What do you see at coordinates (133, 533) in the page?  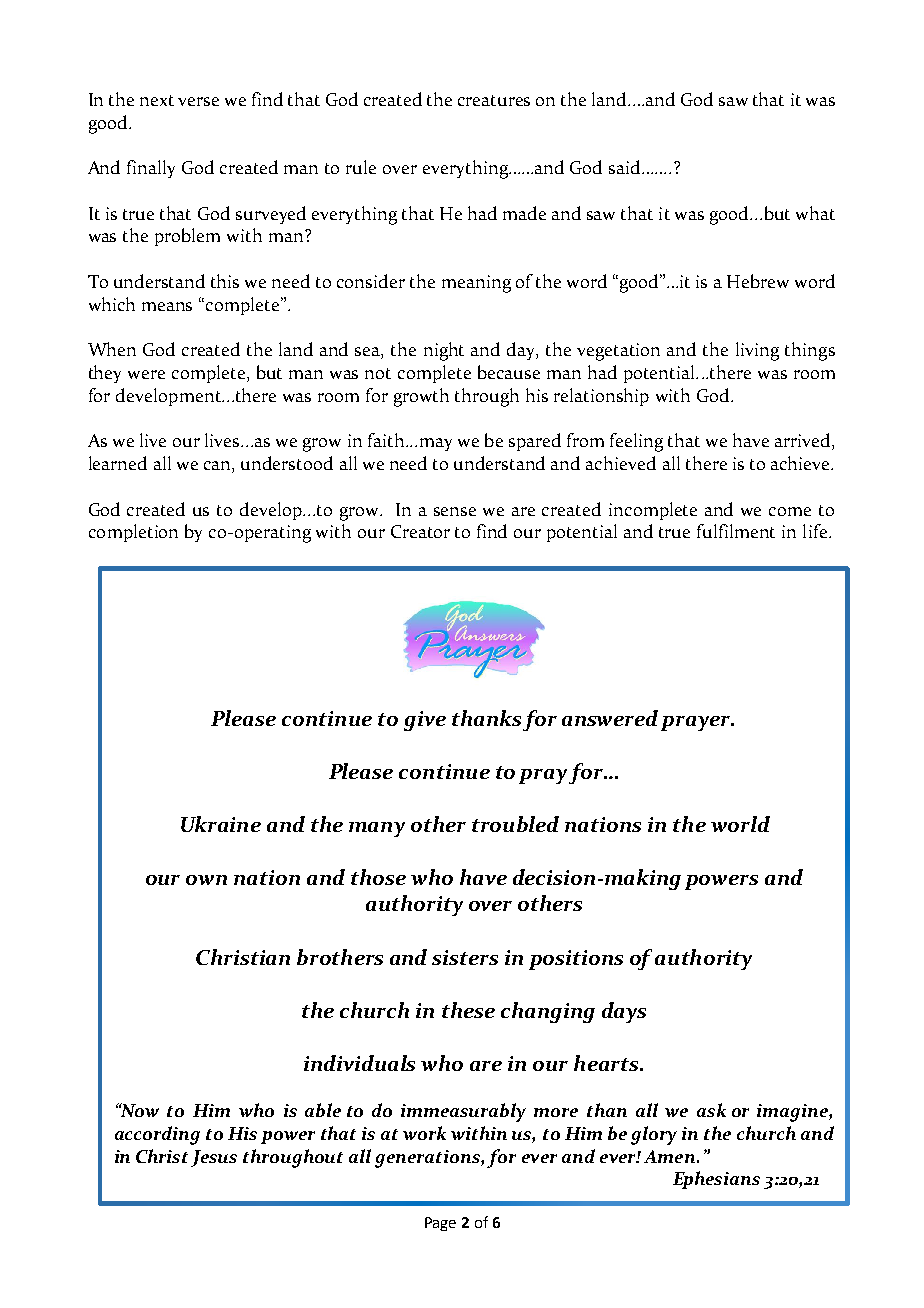 I see `completion` at bounding box center [133, 533].
